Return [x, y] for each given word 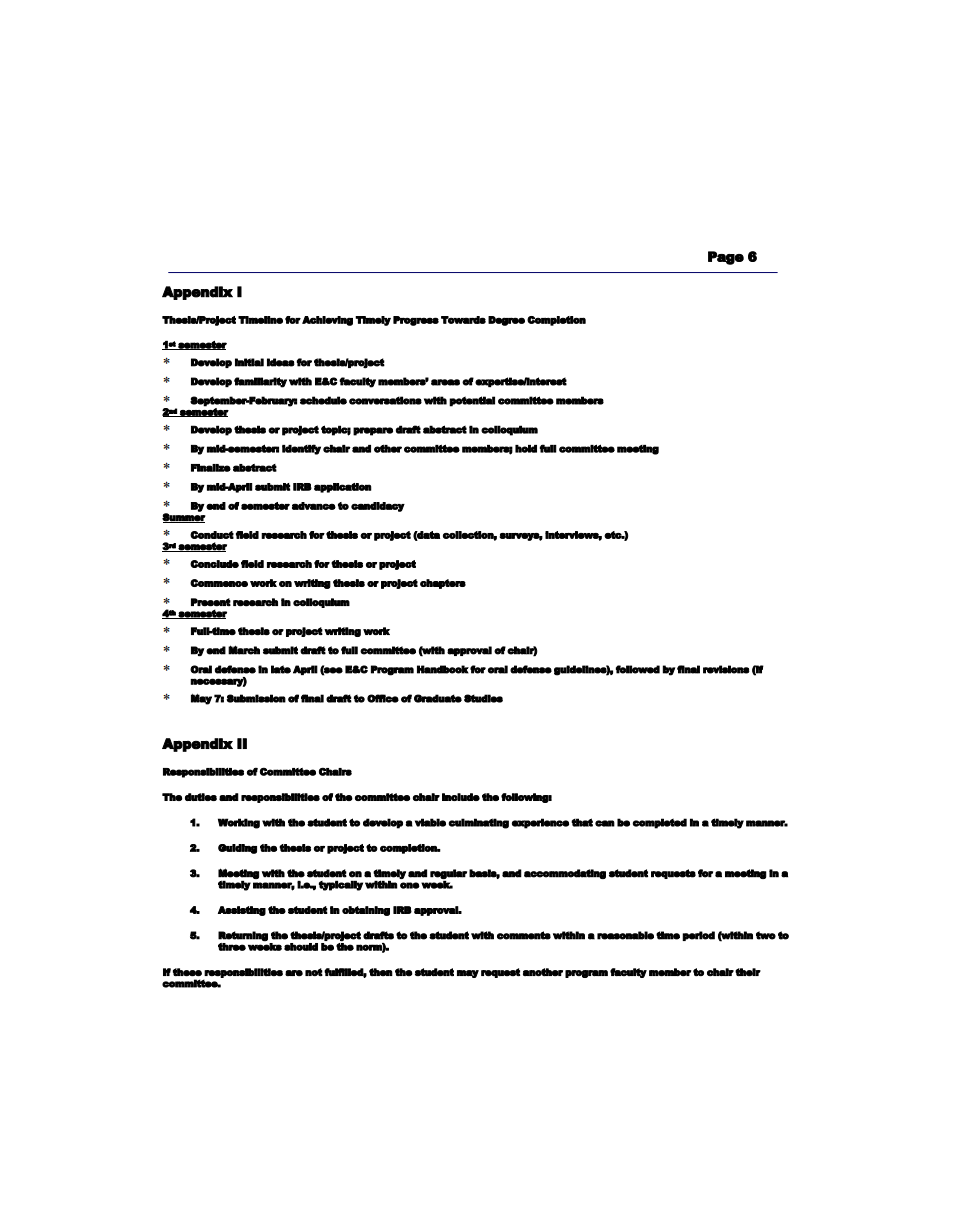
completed [659, 823]
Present [211, 602]
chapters [443, 584]
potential [472, 401]
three [232, 947]
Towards [463, 320]
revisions [726, 669]
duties [201, 797]
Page [726, 258]
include [461, 797]
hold [526, 449]
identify [301, 449]
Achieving [327, 321]
